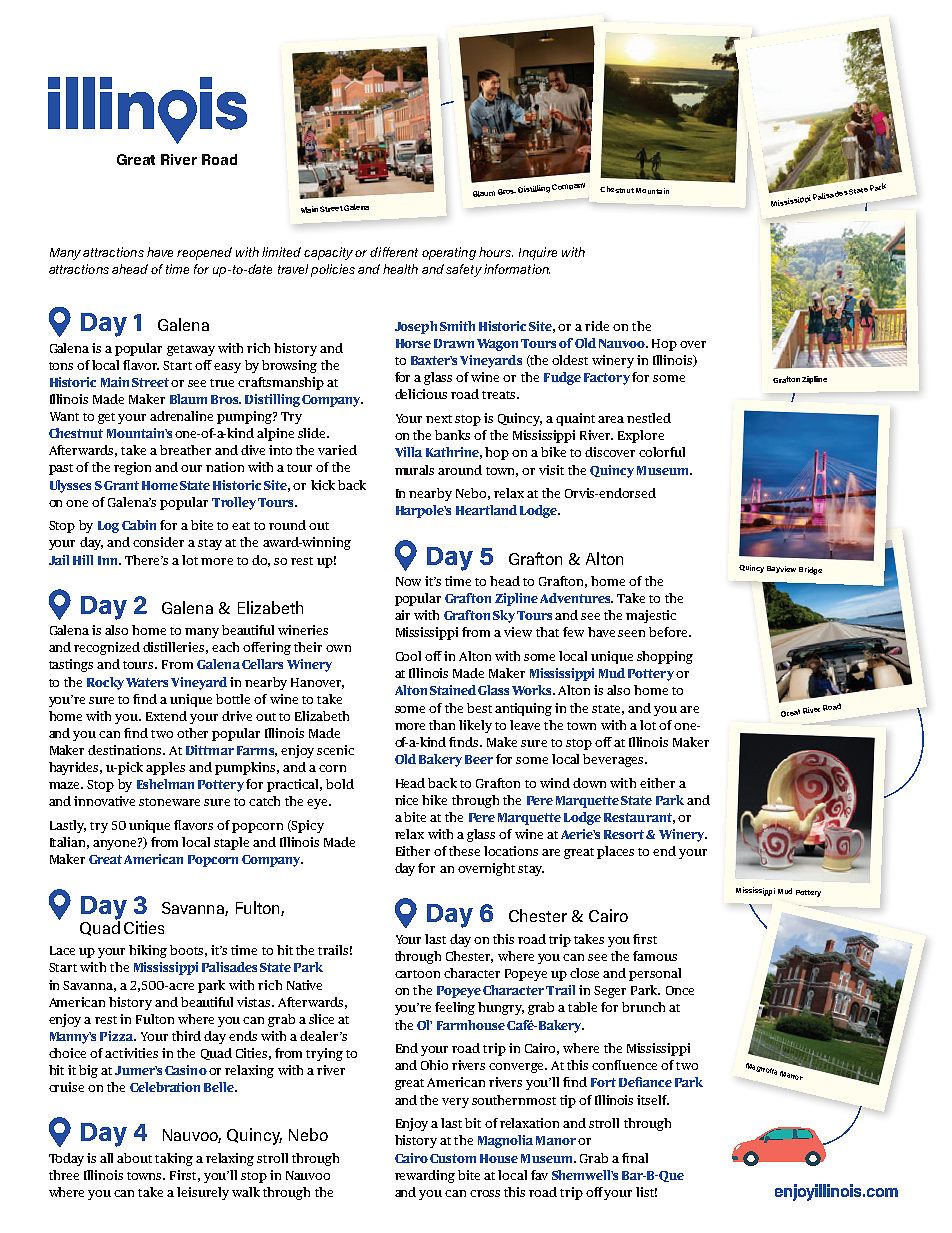  Describe the element at coordinates (335, 750) in the screenshot. I see `scenic` at that location.
